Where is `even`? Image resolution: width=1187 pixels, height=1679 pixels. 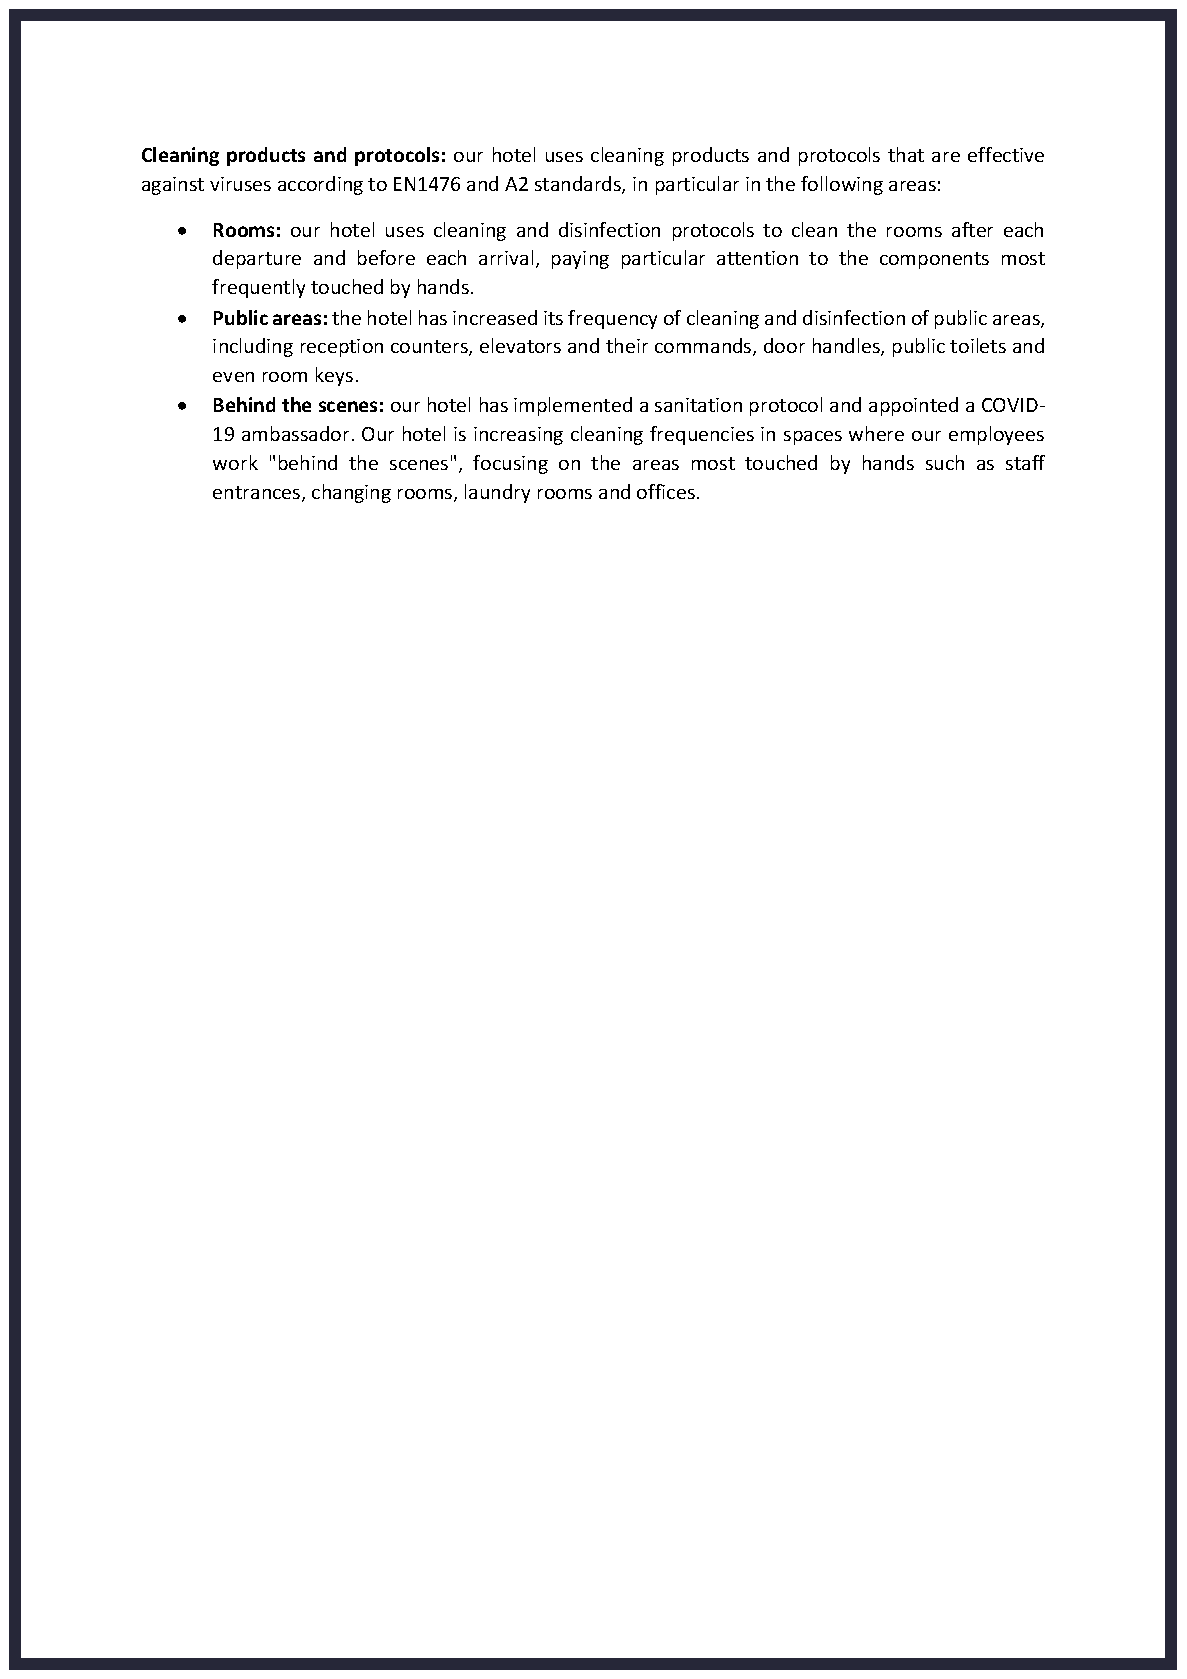 even is located at coordinates (233, 377).
